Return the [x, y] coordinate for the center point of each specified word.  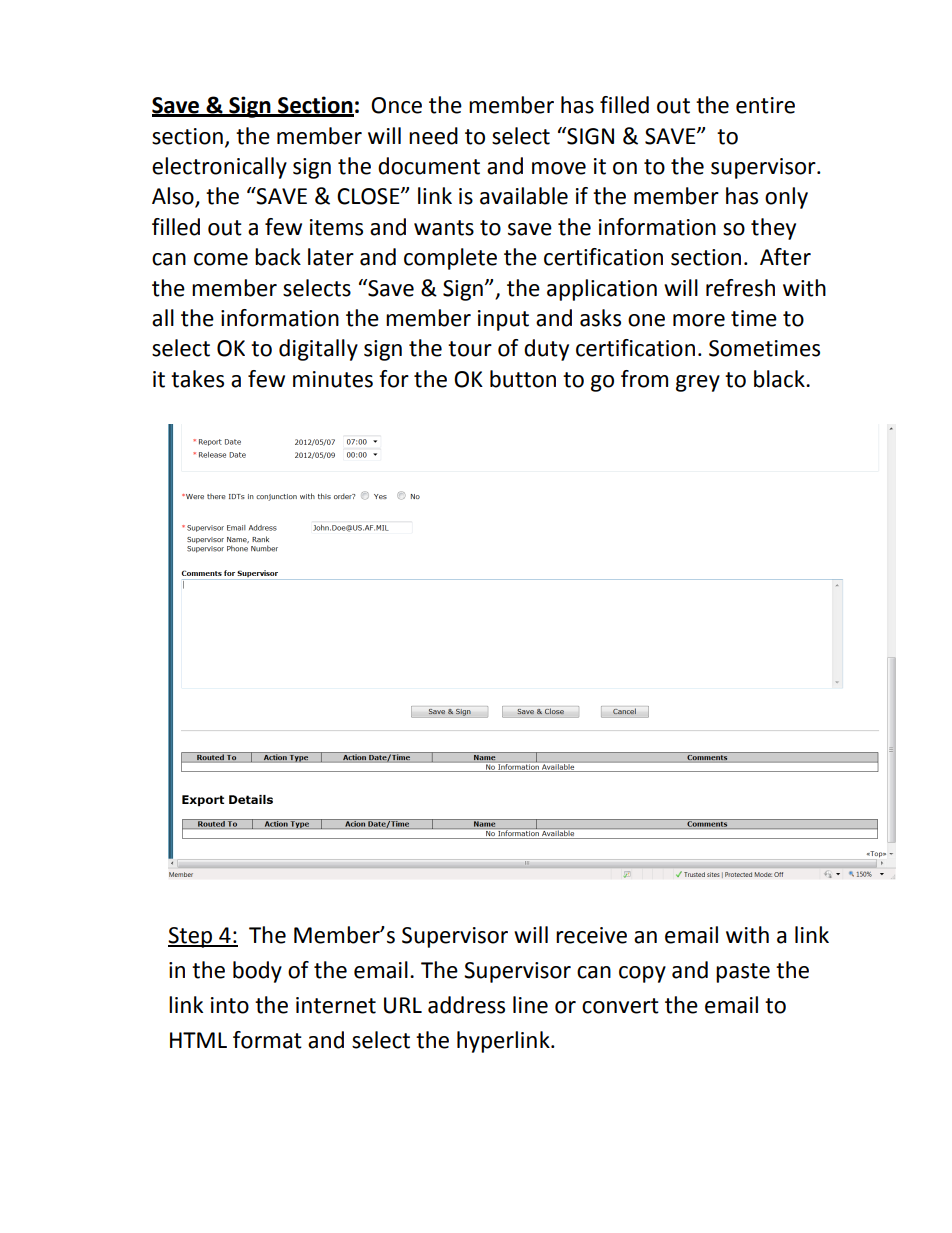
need [433, 136]
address [466, 1005]
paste [743, 973]
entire [765, 105]
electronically [219, 168]
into [230, 1005]
